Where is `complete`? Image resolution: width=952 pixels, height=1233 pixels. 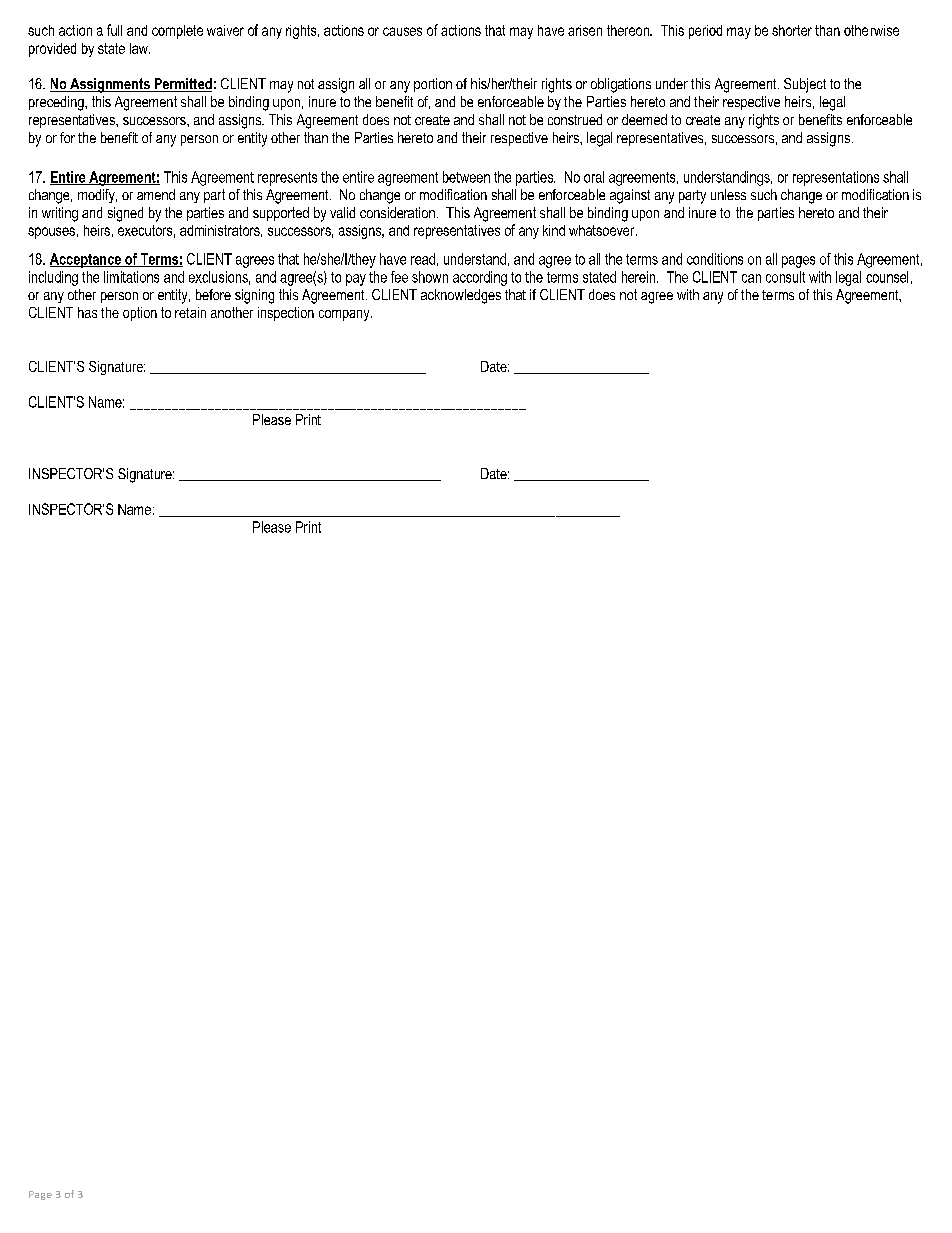 complete is located at coordinates (177, 32).
